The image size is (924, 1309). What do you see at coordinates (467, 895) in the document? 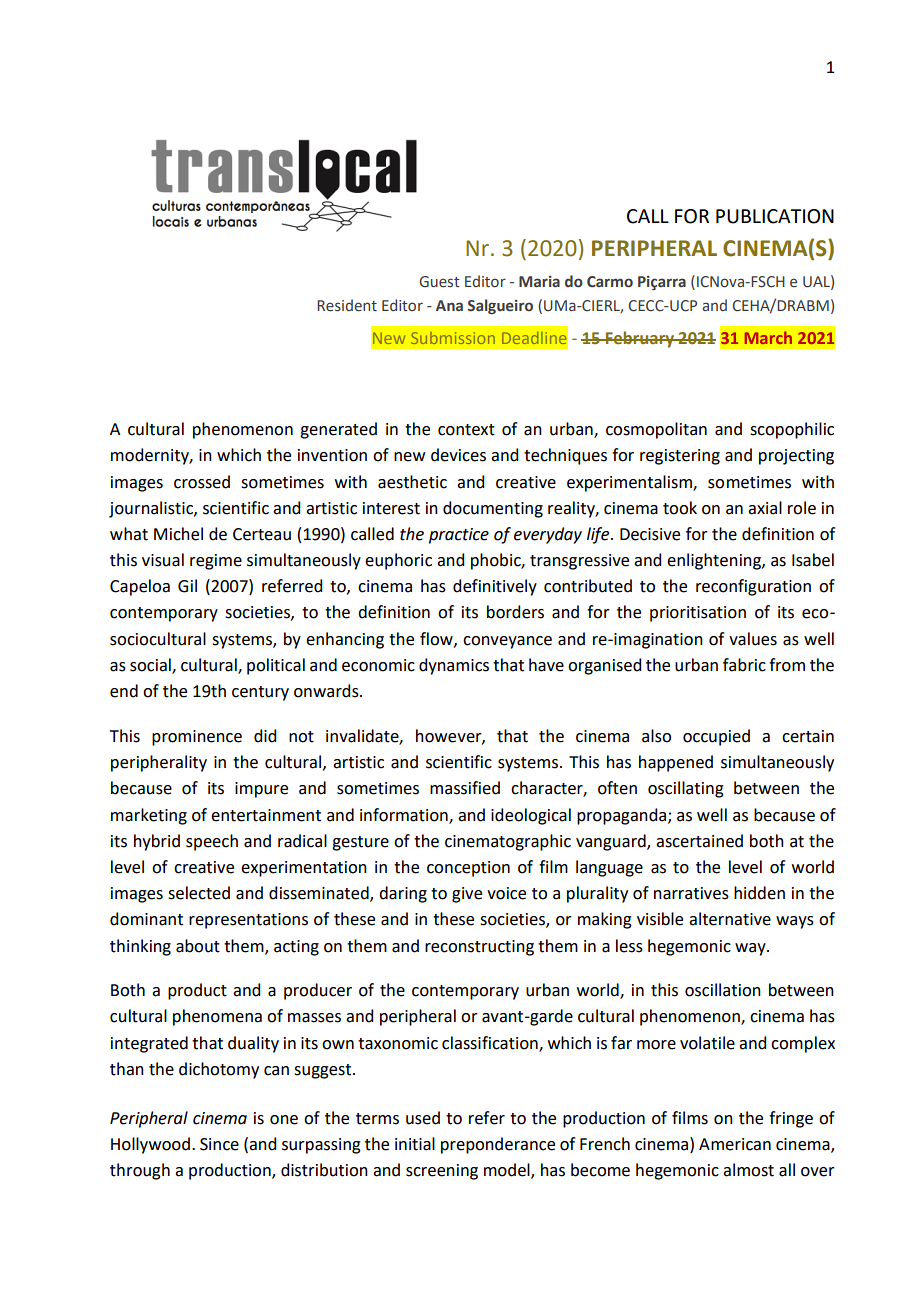
I see `give` at bounding box center [467, 895].
